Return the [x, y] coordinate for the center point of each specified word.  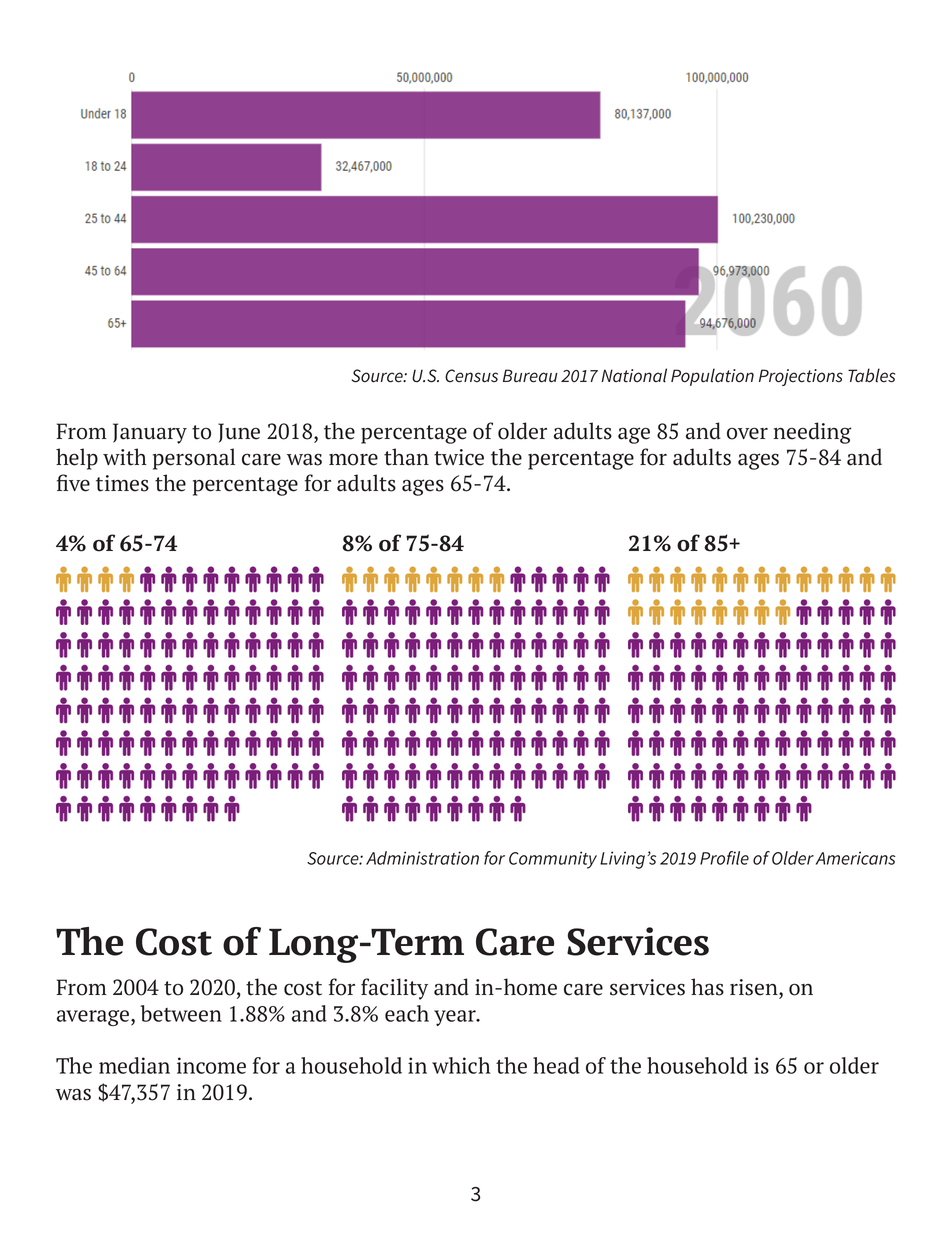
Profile [724, 858]
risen [755, 987]
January [150, 433]
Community [553, 860]
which [461, 1065]
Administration [422, 858]
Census [471, 376]
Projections [801, 377]
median [134, 1065]
